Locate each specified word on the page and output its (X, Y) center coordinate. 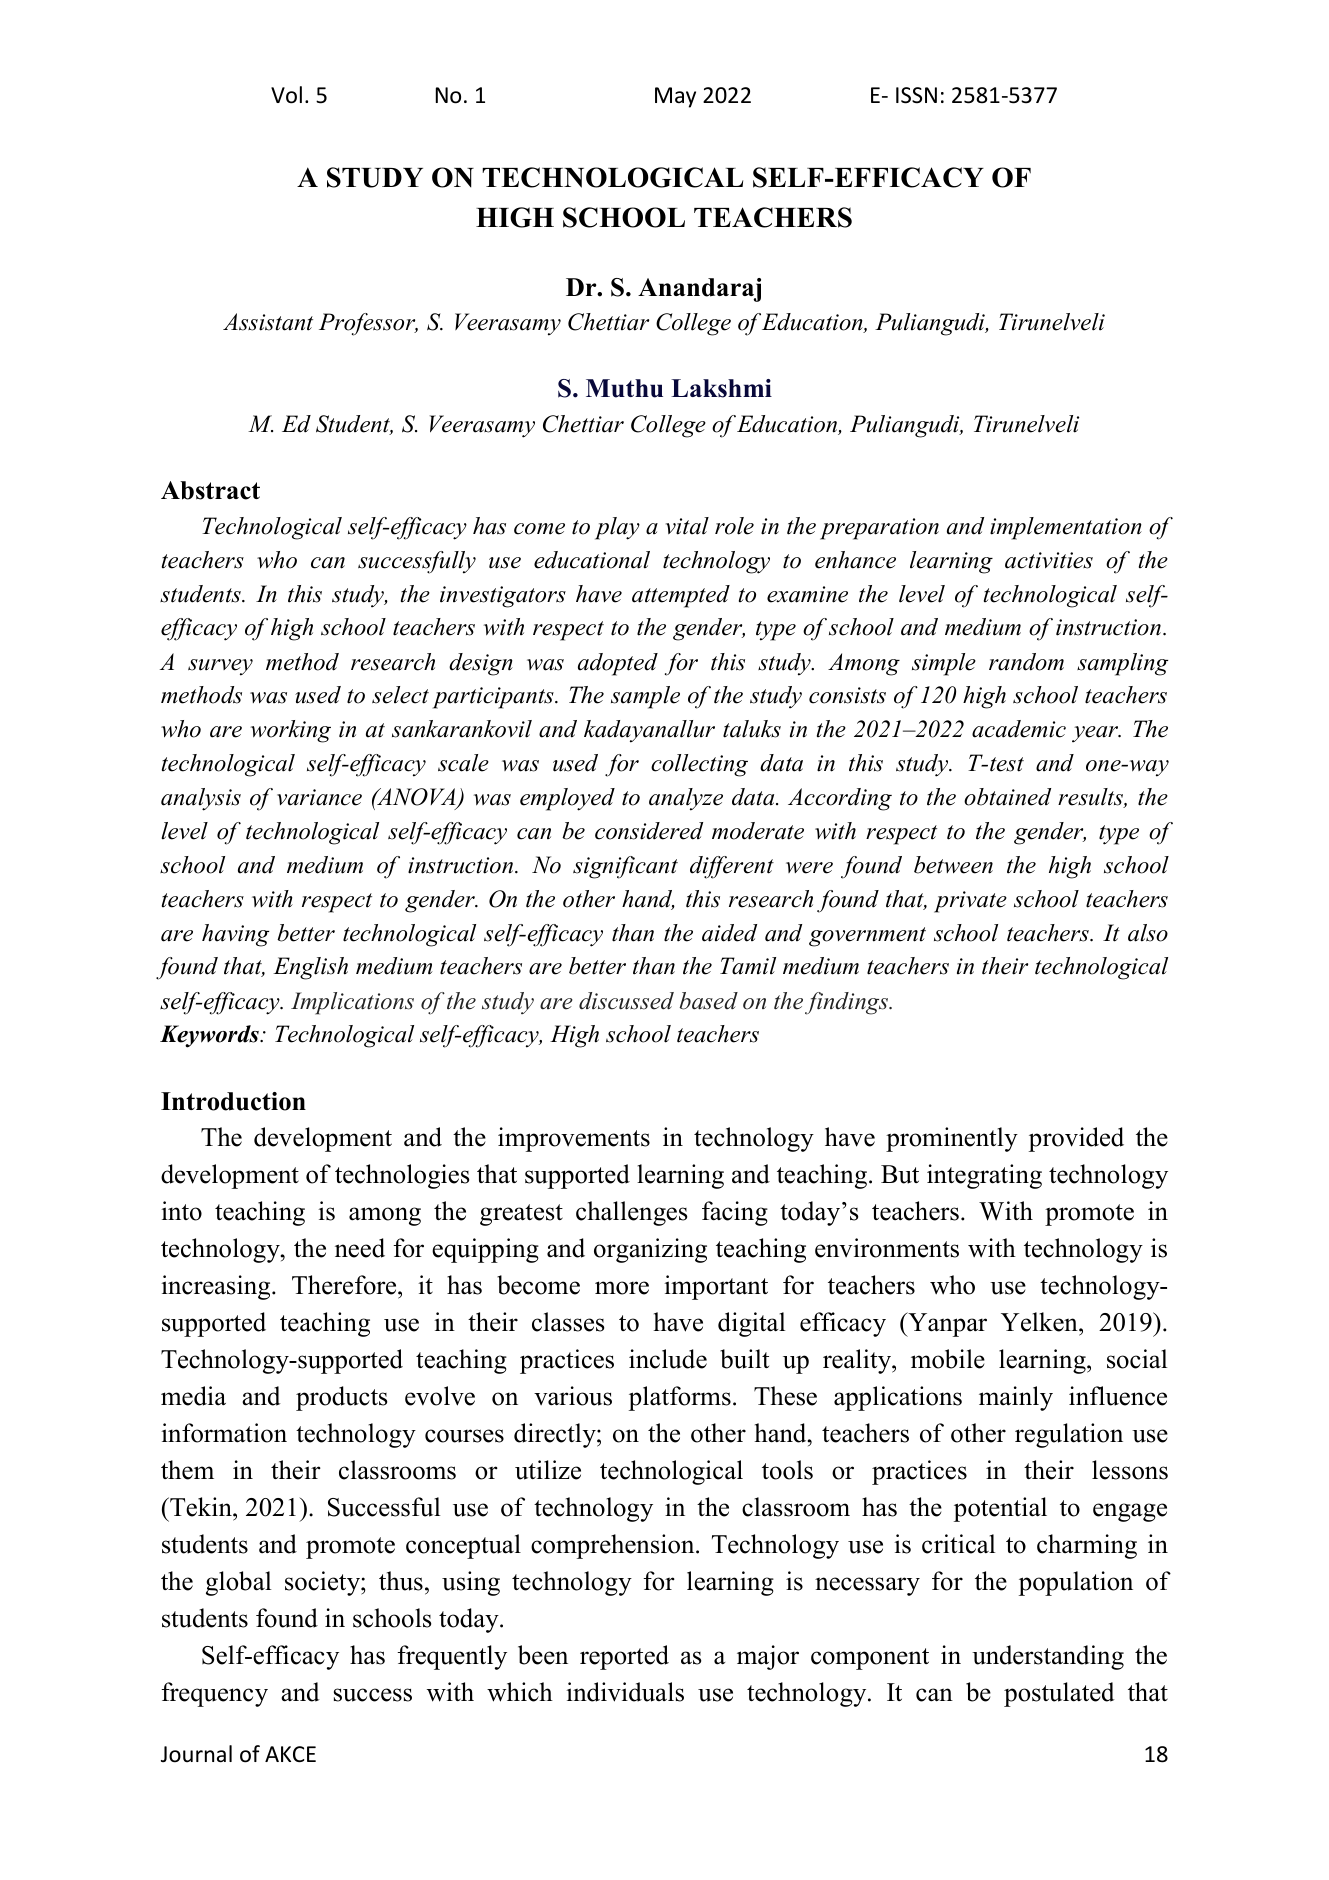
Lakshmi (721, 388)
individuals (625, 1692)
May (675, 97)
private (970, 902)
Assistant (268, 322)
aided (729, 933)
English (310, 968)
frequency (214, 1694)
